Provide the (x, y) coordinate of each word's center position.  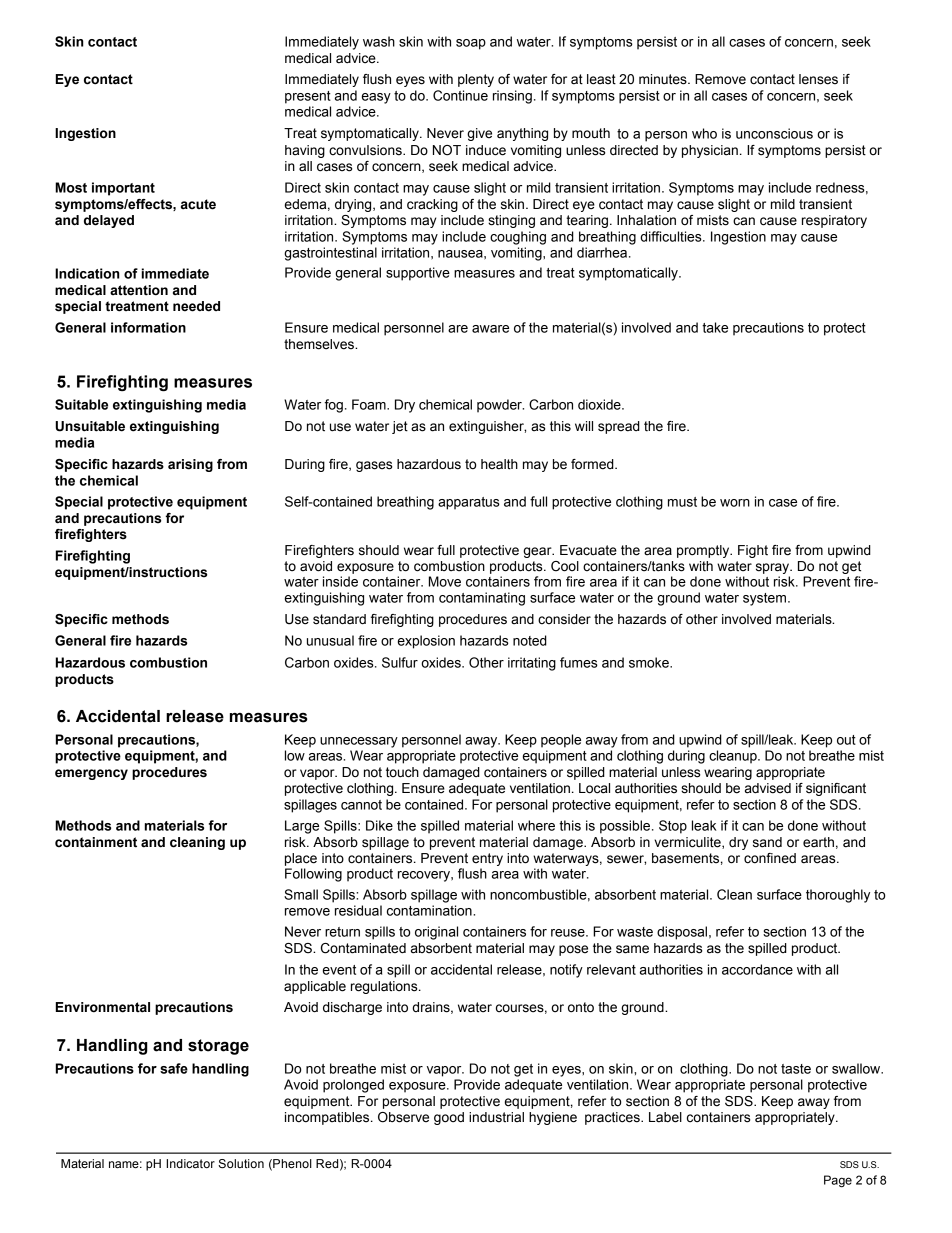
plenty (476, 80)
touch (402, 772)
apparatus (469, 503)
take (715, 327)
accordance (757, 969)
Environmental (103, 1007)
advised (768, 788)
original (436, 933)
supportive (418, 274)
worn (735, 503)
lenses (818, 79)
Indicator (190, 1163)
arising (190, 465)
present (308, 97)
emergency (91, 774)
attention (139, 290)
